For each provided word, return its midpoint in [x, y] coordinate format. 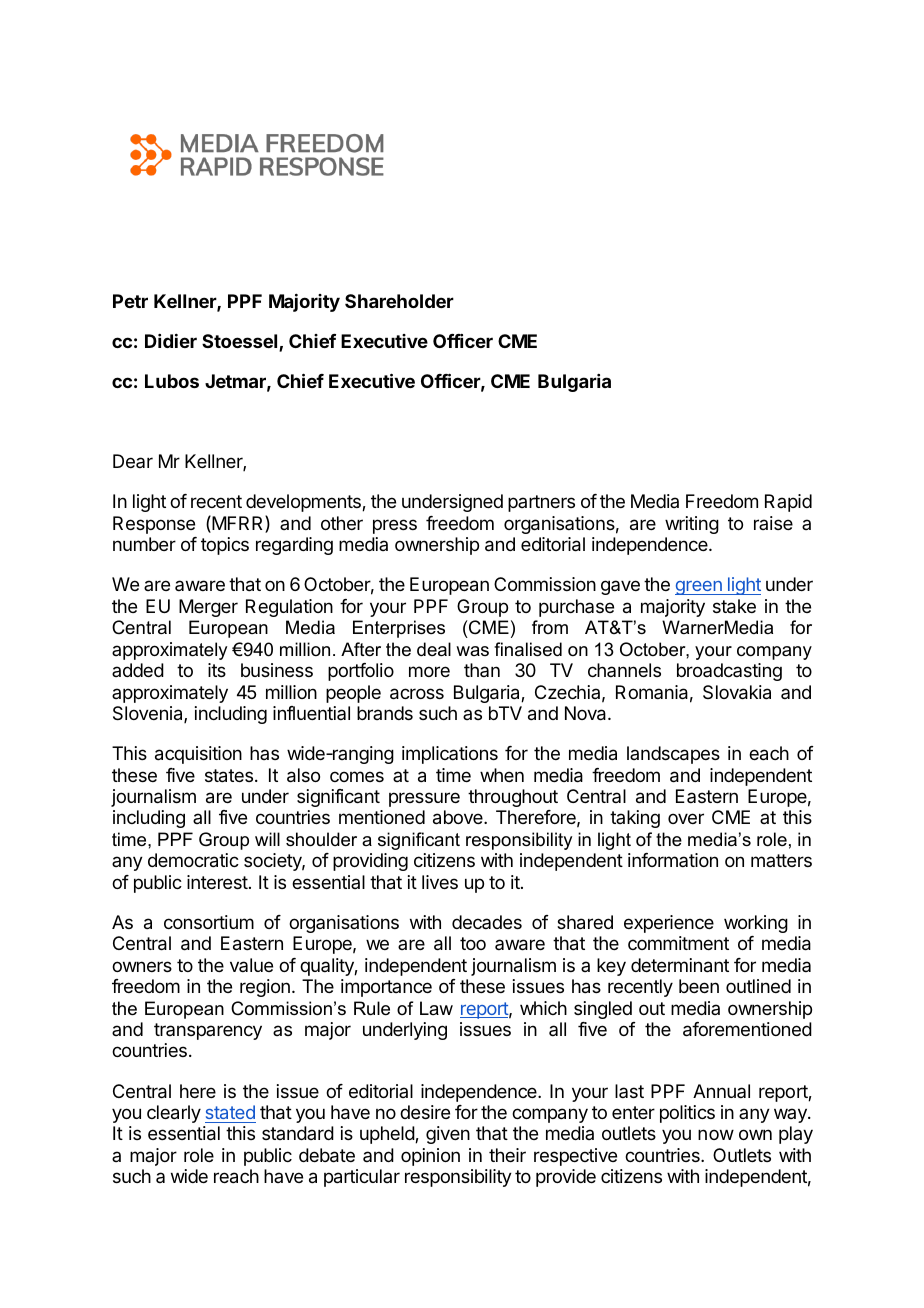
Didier [171, 341]
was [472, 651]
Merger [208, 608]
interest [217, 882]
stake [734, 606]
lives [440, 882]
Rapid [788, 503]
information [673, 860]
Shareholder [399, 301]
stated [230, 1112]
